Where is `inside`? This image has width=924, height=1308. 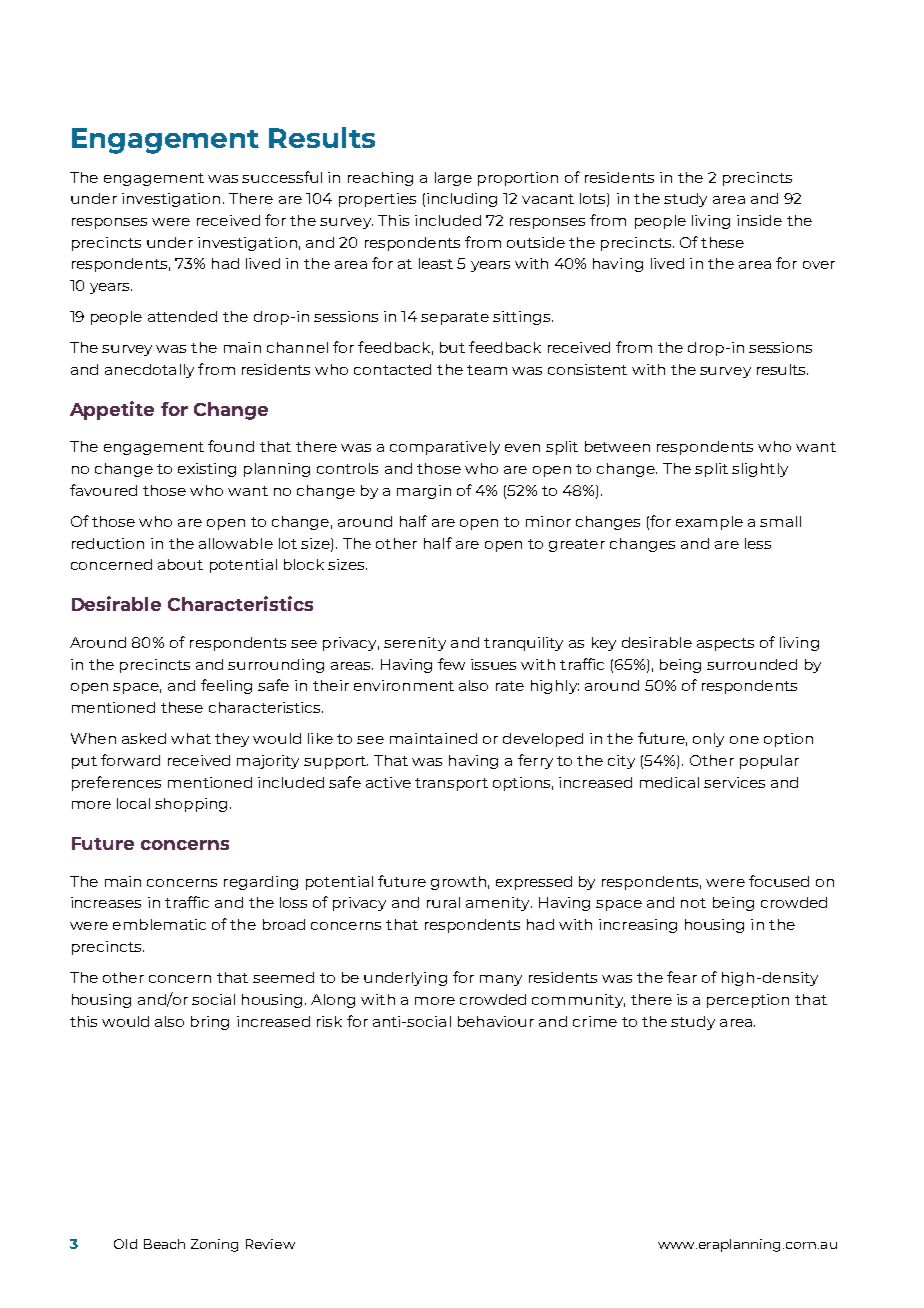
inside is located at coordinates (759, 220).
